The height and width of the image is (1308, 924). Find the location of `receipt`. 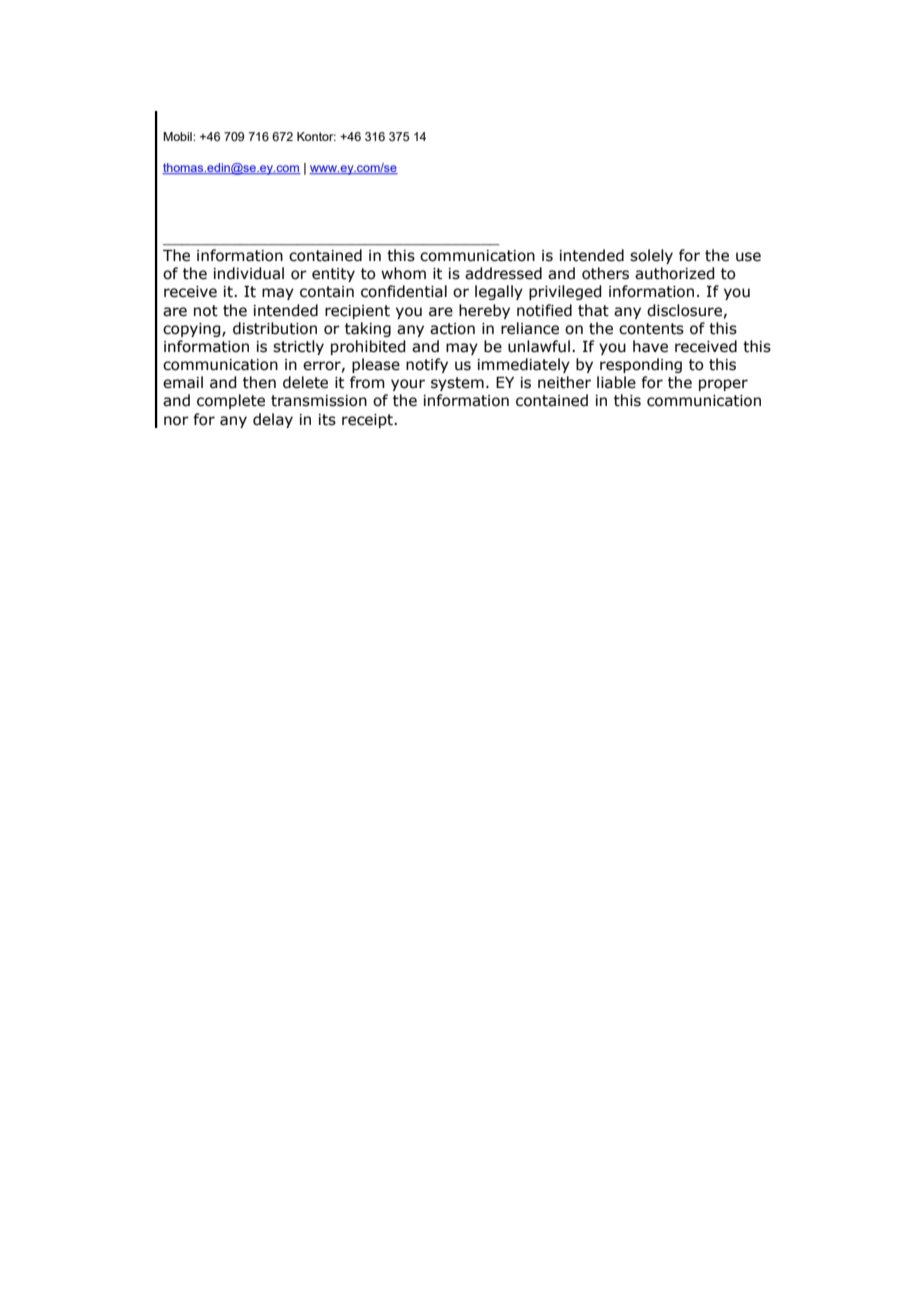

receipt is located at coordinates (368, 421).
